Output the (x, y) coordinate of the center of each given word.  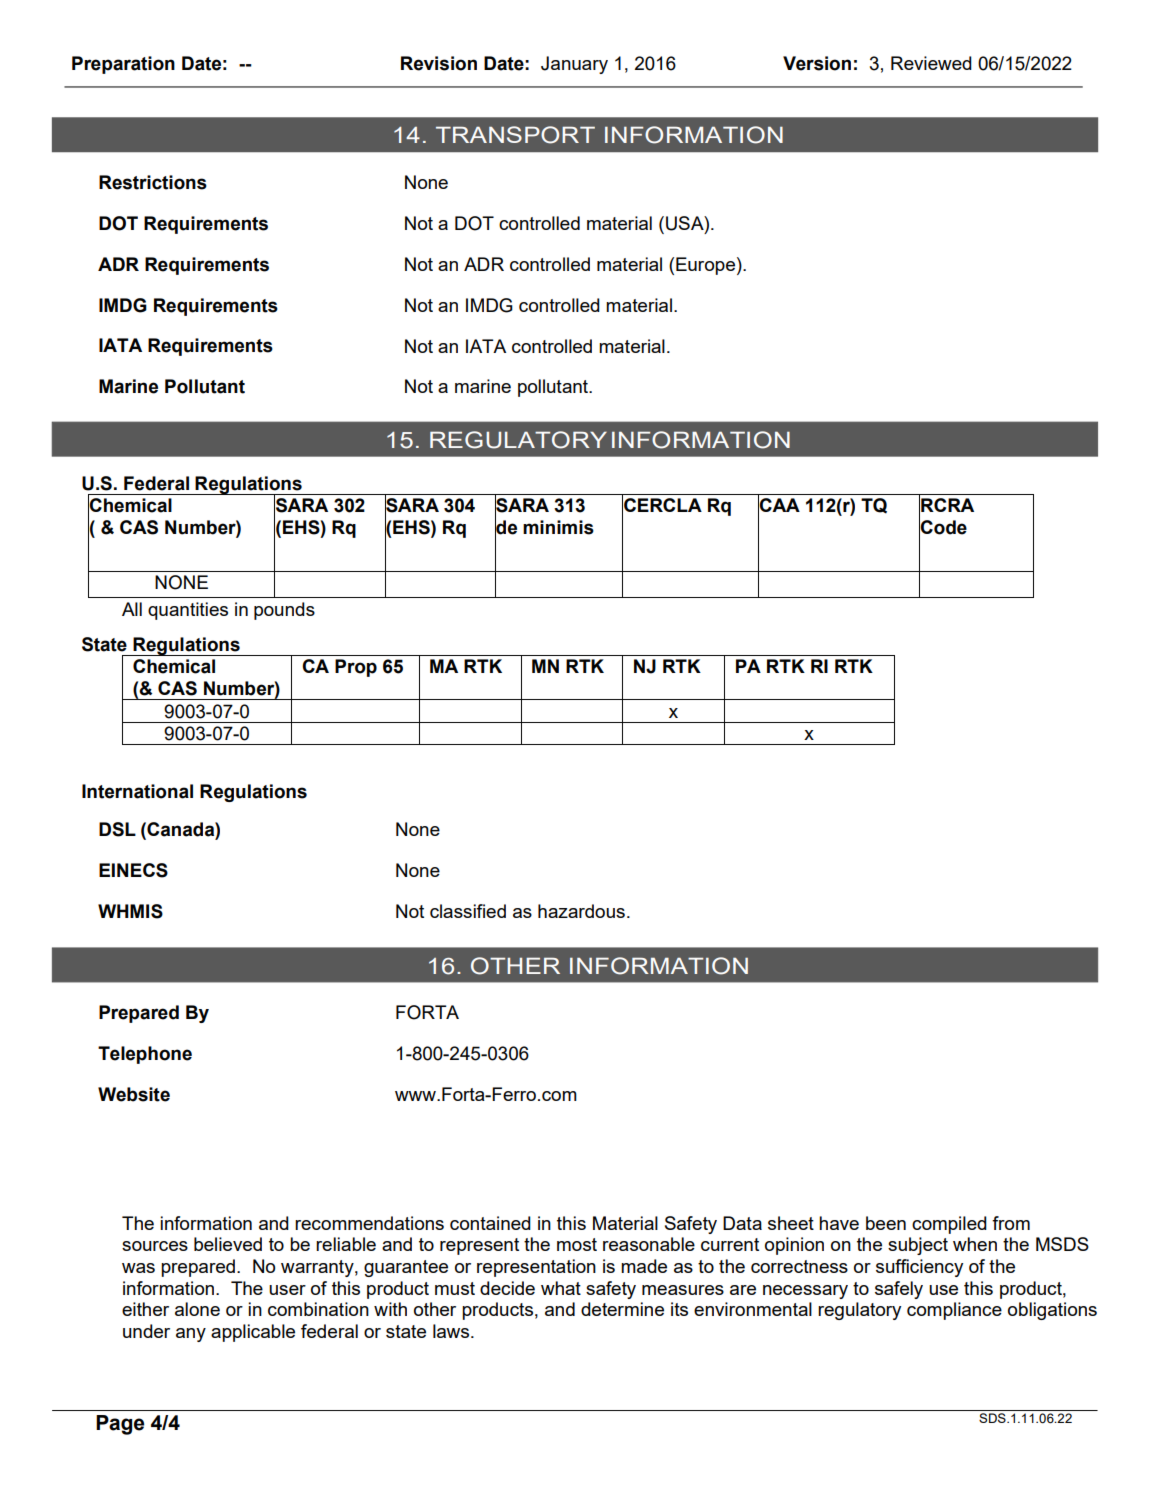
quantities (188, 611)
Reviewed (931, 63)
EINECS (133, 870)
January (574, 65)
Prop (356, 668)
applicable (253, 1333)
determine (622, 1309)
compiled (949, 1225)
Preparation (123, 65)
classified (468, 911)
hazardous (581, 911)
